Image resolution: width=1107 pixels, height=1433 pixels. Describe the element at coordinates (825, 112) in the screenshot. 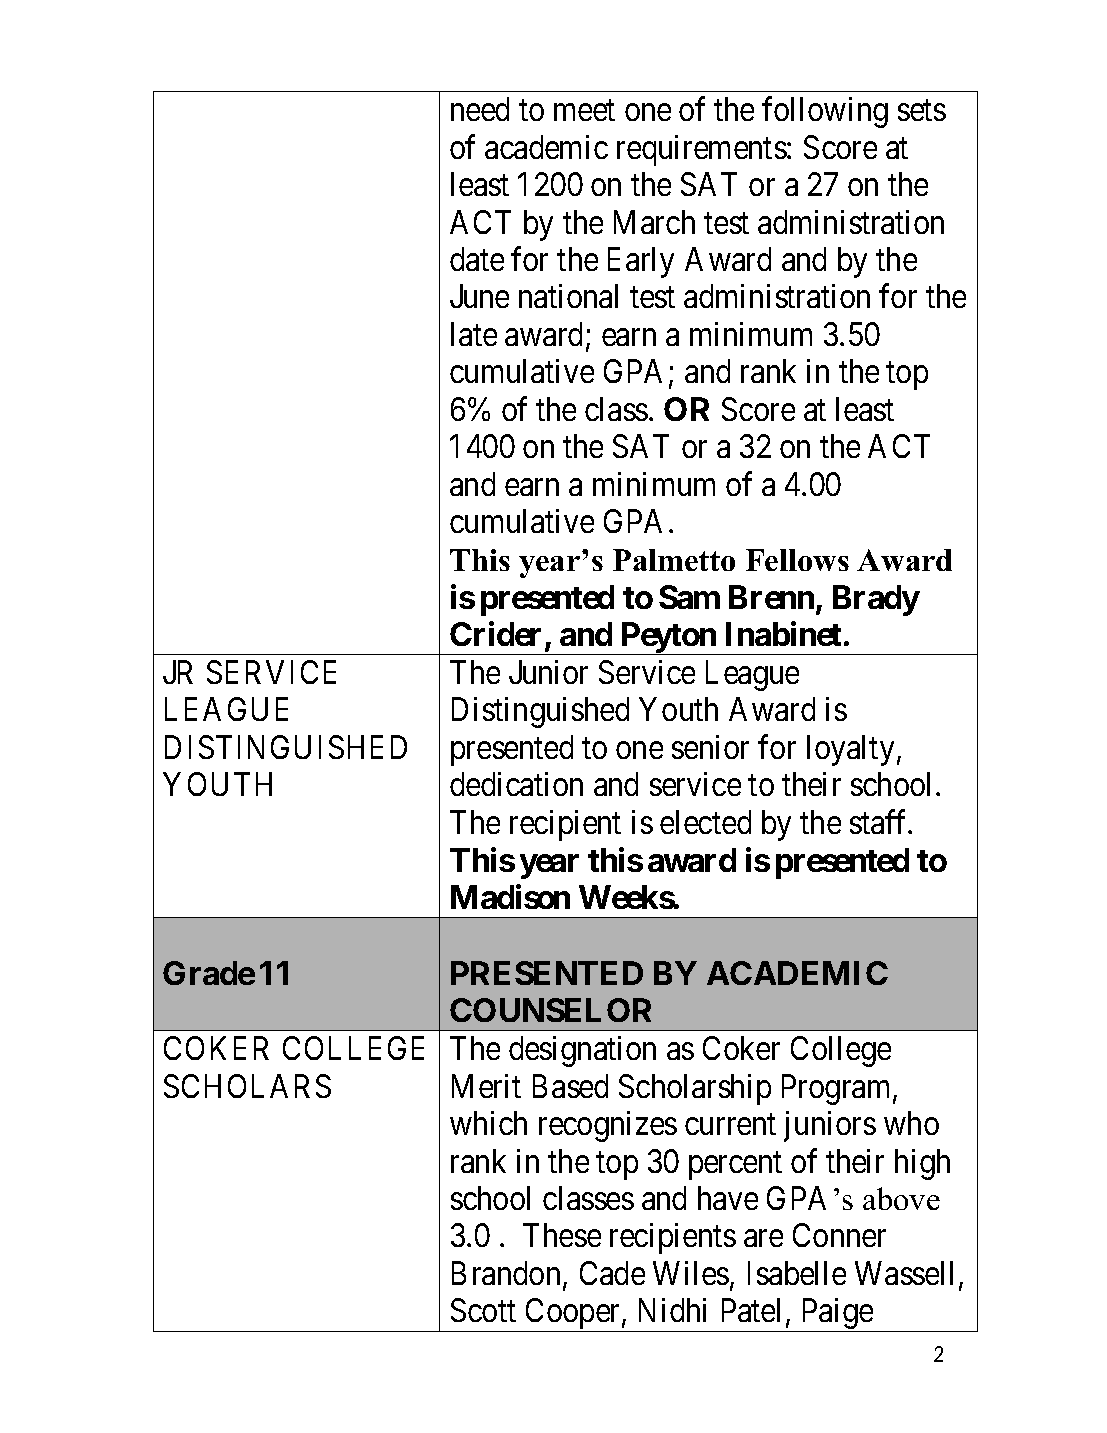

I see `following` at that location.
